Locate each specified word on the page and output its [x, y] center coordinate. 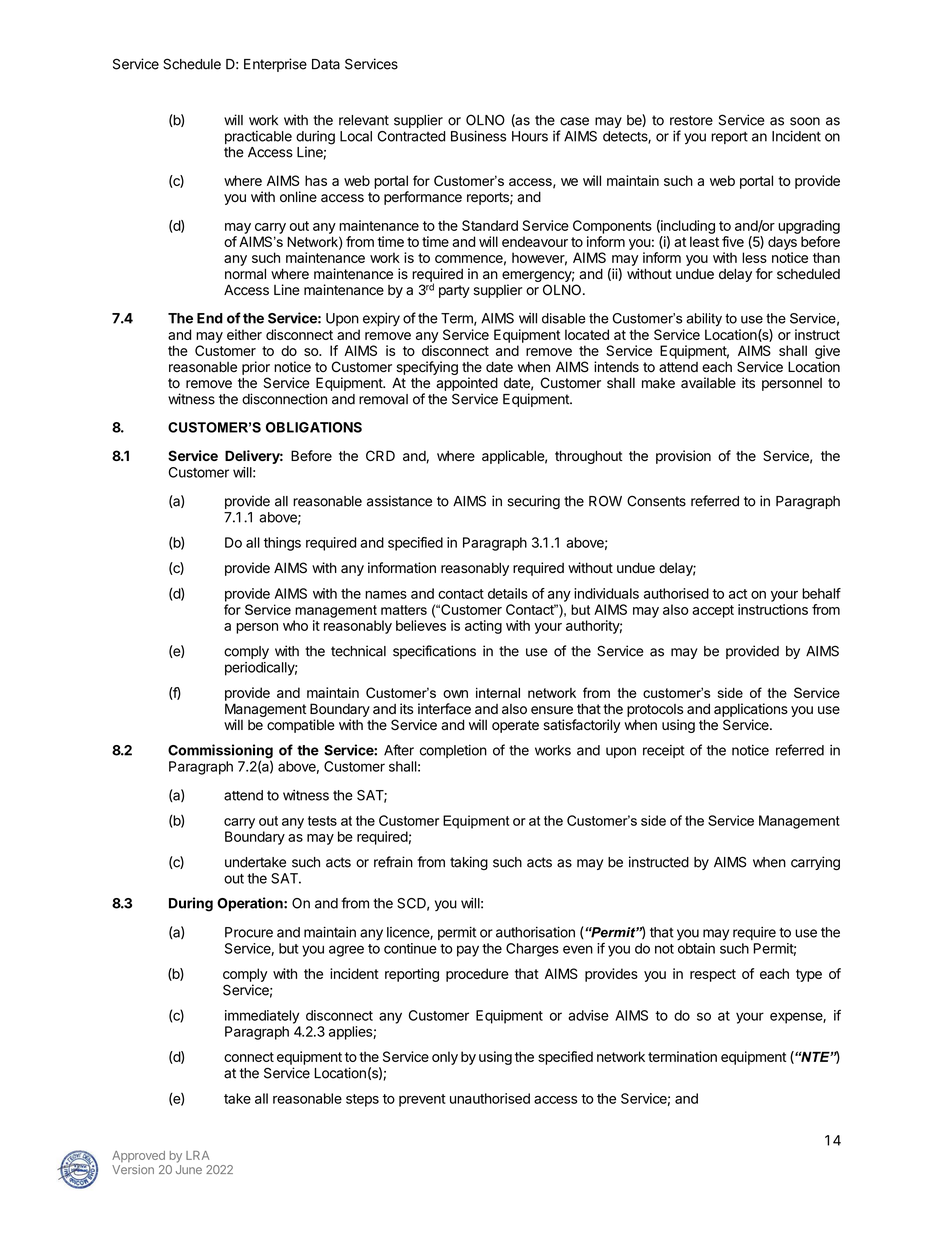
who [295, 625]
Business [478, 136]
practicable [258, 137]
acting [483, 627]
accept [713, 611]
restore [691, 120]
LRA [197, 1155]
